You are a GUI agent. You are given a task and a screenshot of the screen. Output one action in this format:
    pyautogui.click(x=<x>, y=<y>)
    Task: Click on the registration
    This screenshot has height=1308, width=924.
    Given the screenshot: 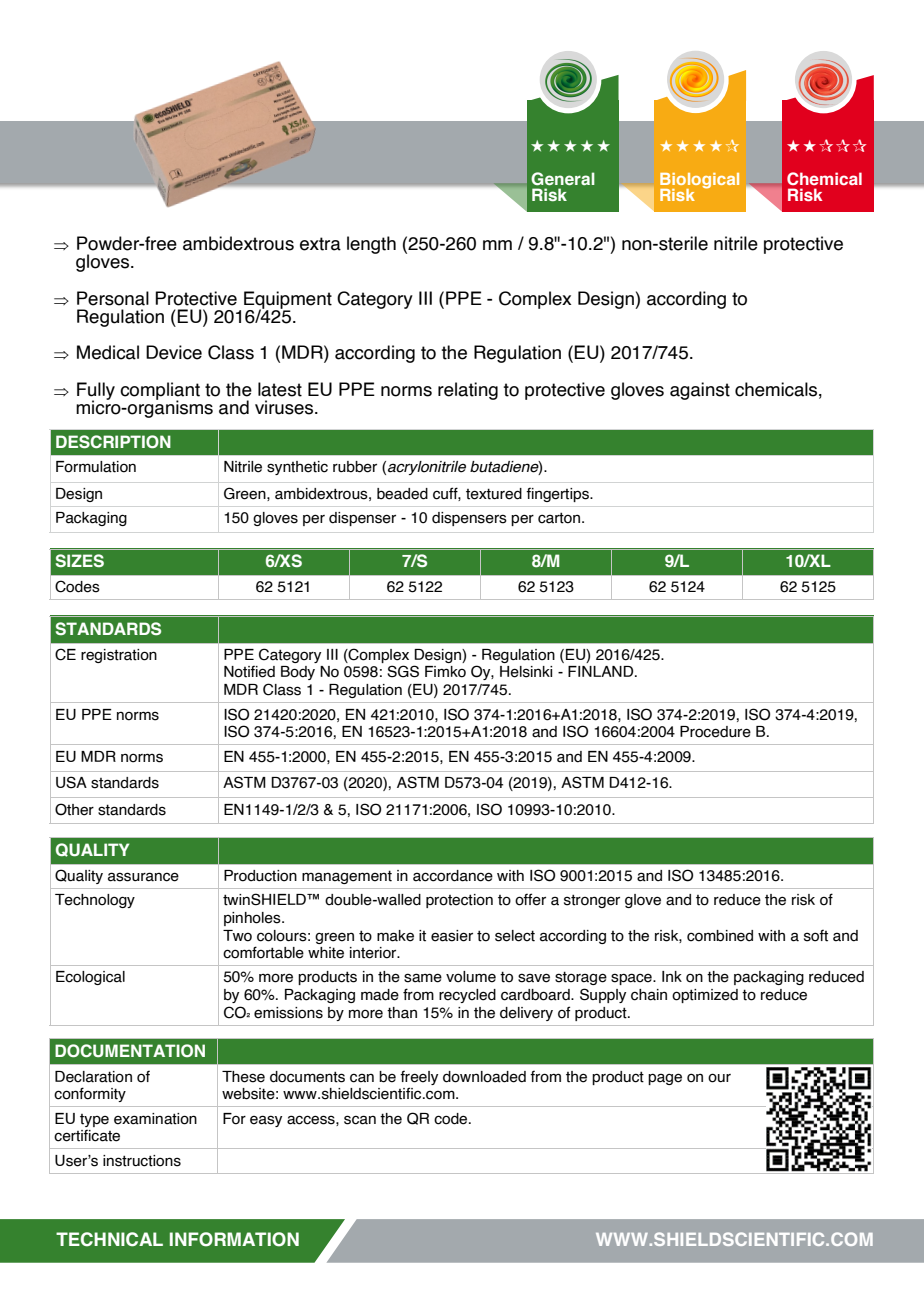 What is the action you would take?
    pyautogui.click(x=119, y=656)
